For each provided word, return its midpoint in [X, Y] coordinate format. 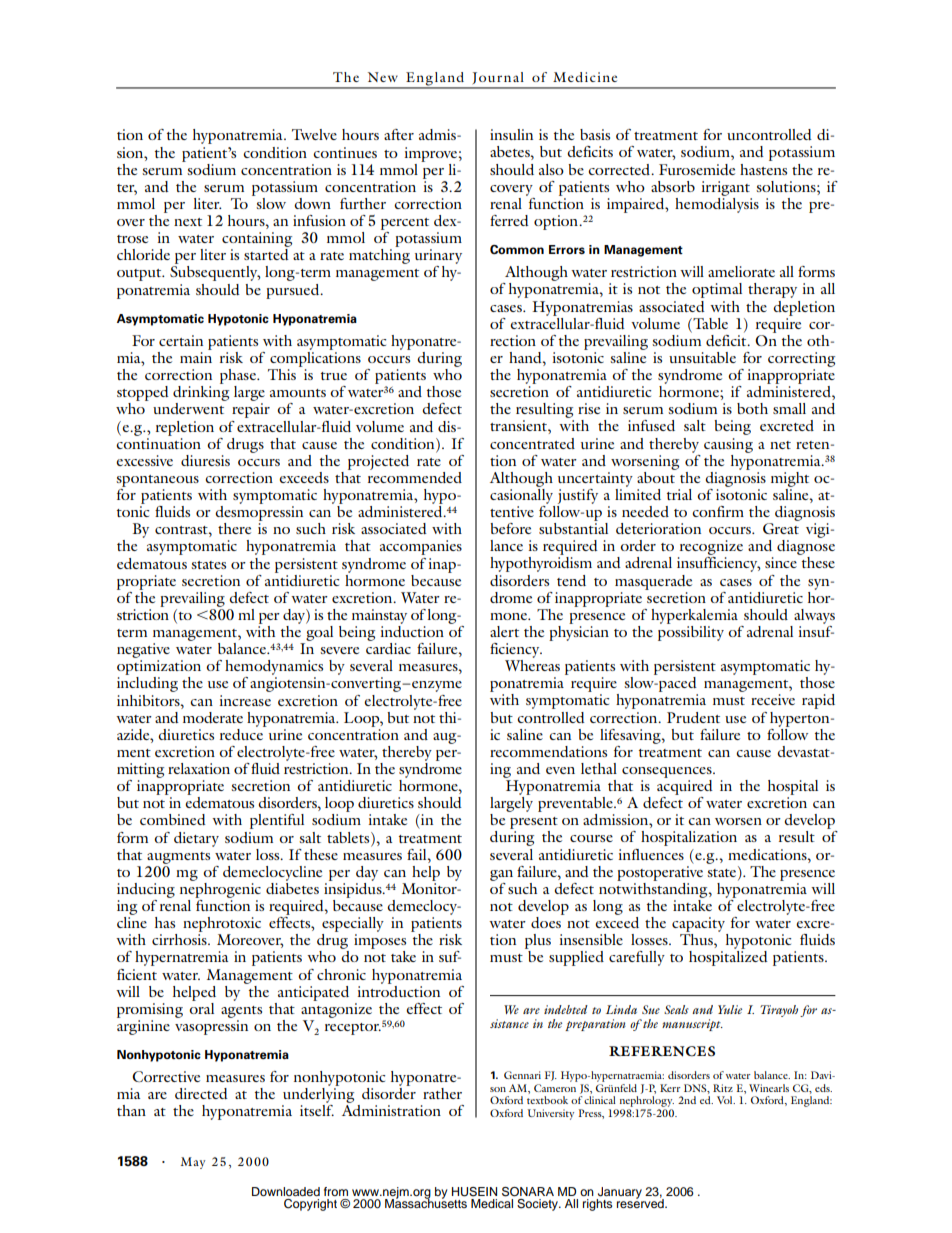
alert [504, 631]
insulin [511, 134]
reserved [641, 1202]
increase [245, 700]
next [188, 222]
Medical [492, 1203]
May [193, 1163]
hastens [763, 169]
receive [773, 699]
